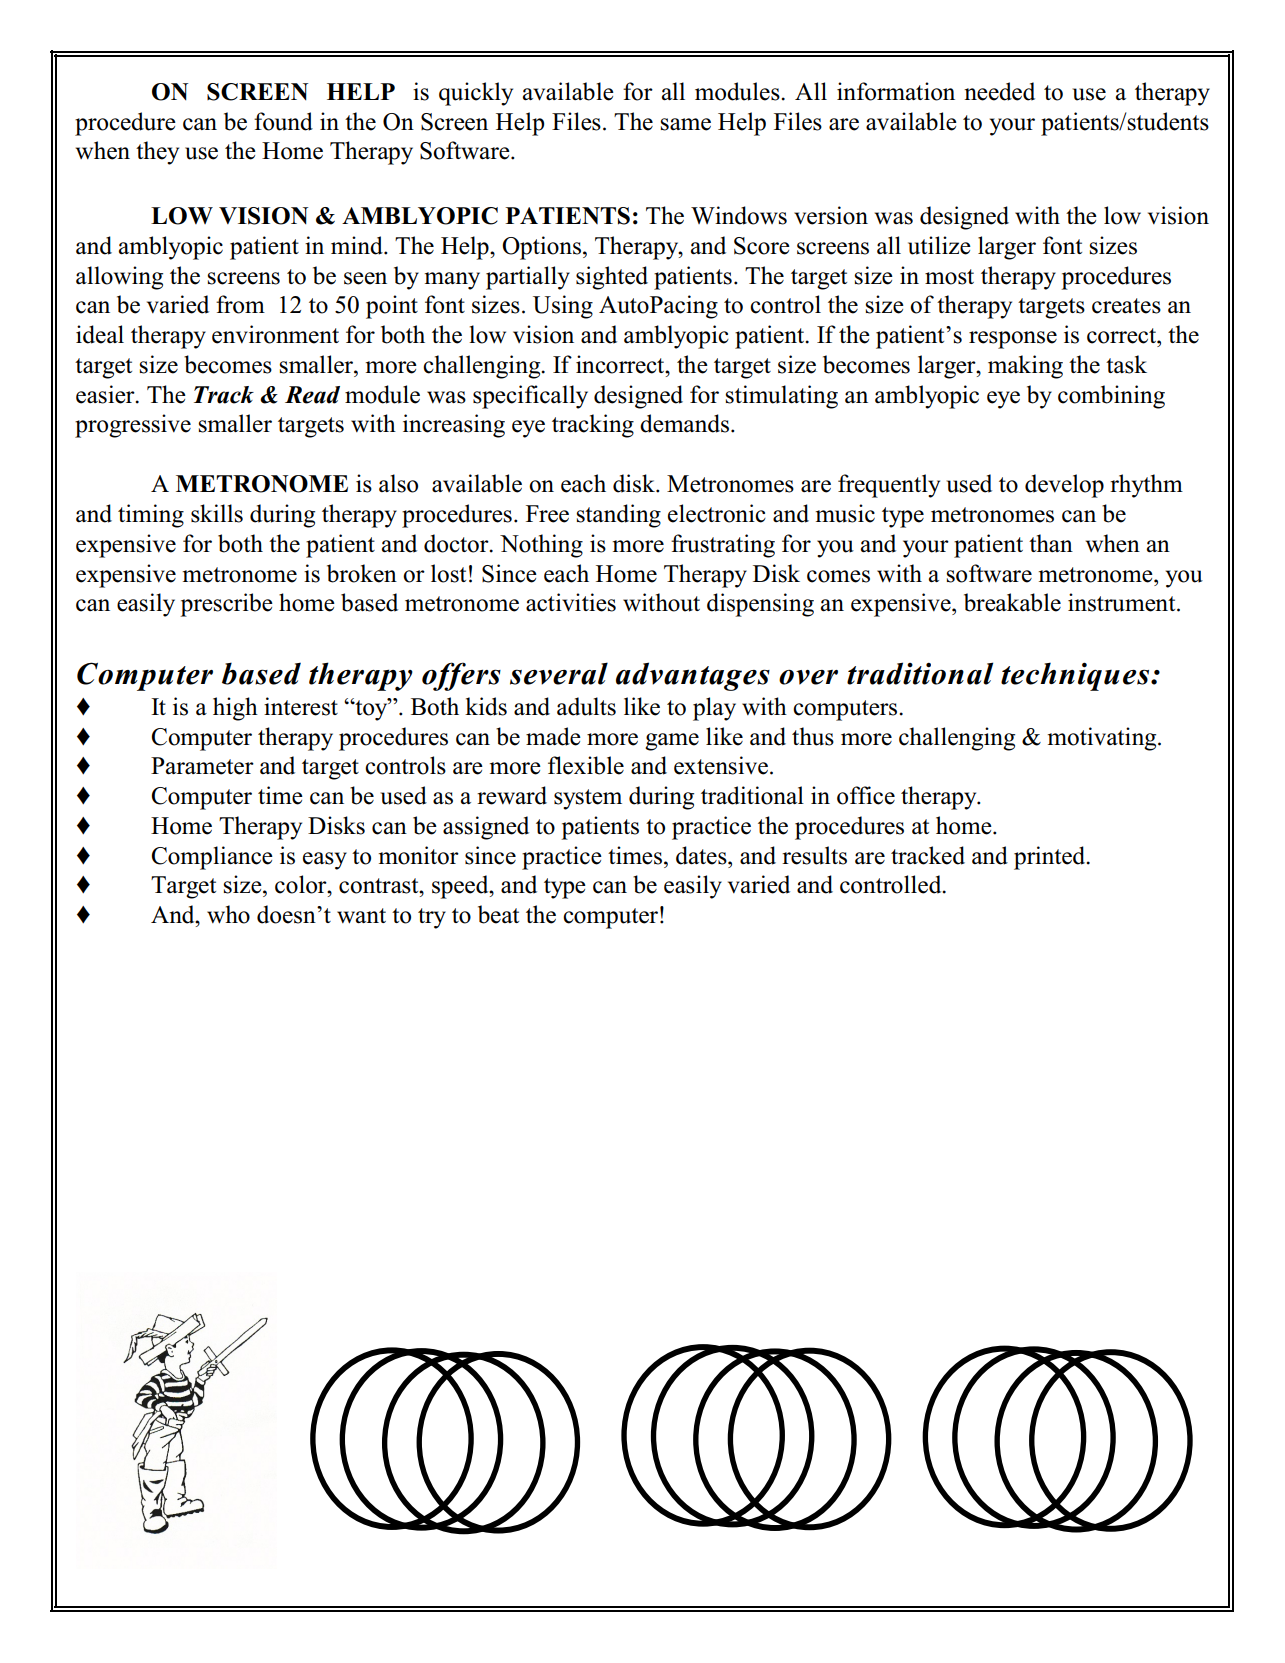 This screenshot has width=1285, height=1663. What do you see at coordinates (571, 602) in the screenshot?
I see `activities` at bounding box center [571, 602].
